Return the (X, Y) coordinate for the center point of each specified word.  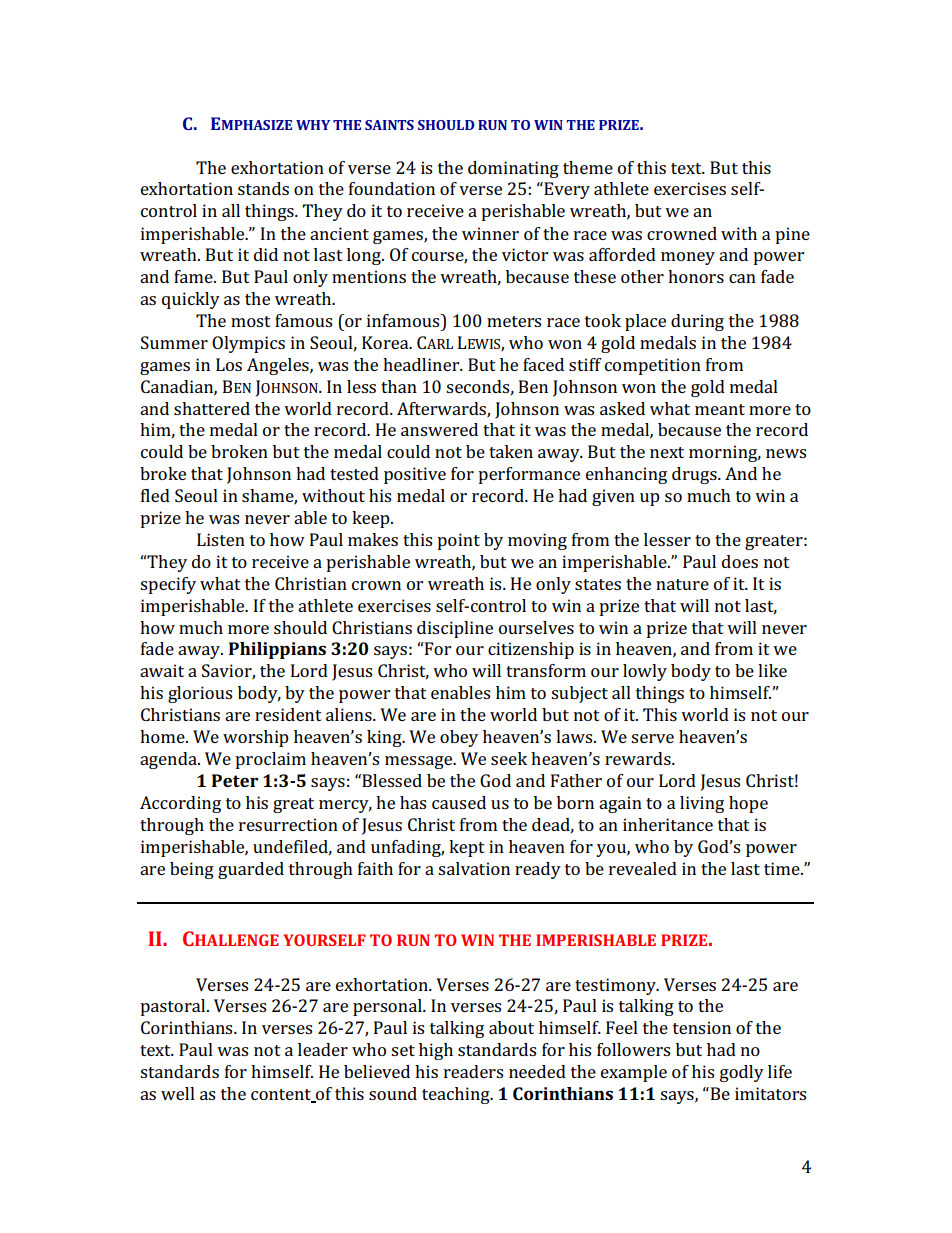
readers (473, 1071)
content (282, 1096)
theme (588, 167)
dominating (513, 169)
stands (263, 188)
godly (742, 1073)
